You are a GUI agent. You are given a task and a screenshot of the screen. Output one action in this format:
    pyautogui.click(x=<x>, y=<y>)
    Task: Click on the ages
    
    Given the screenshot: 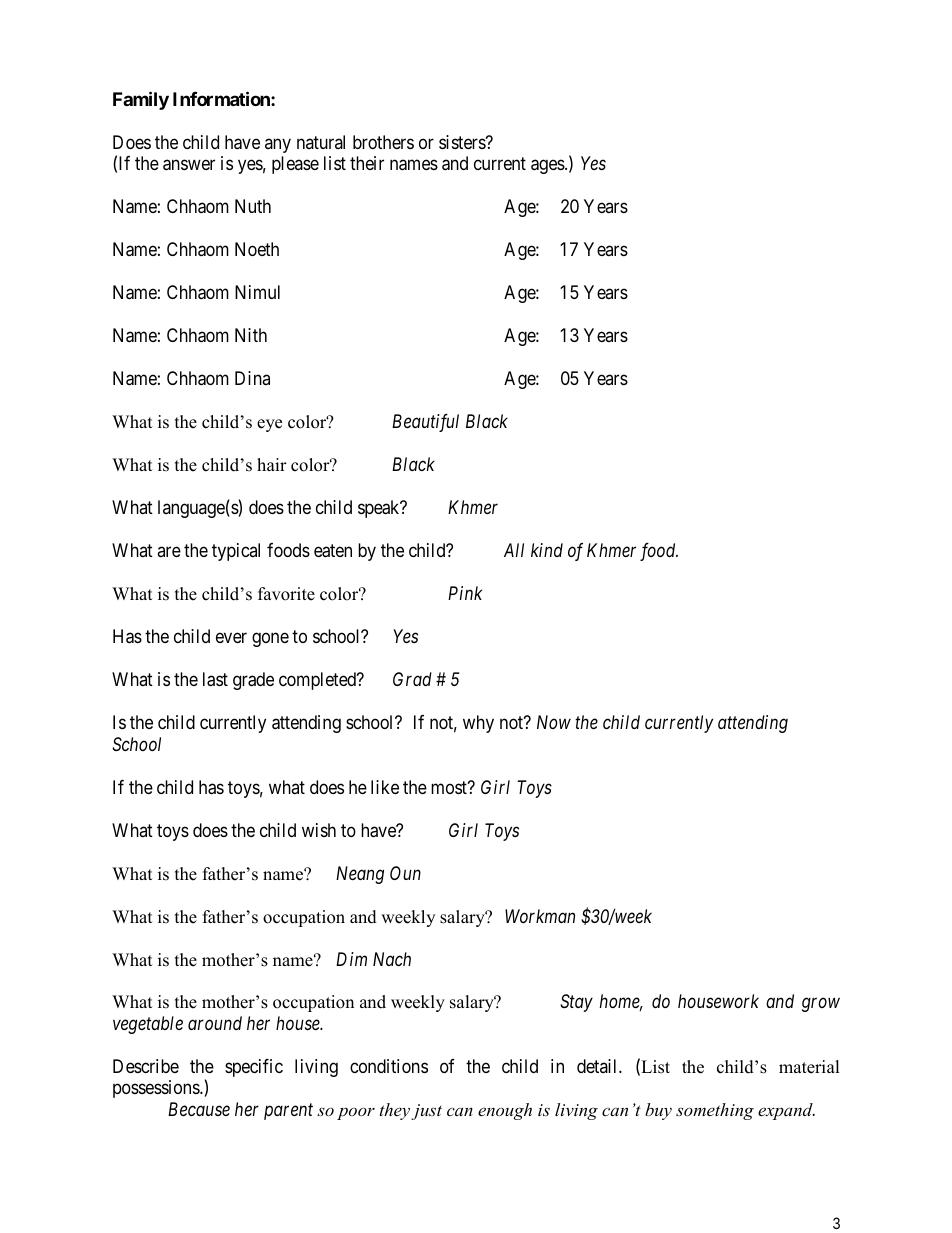 What is the action you would take?
    pyautogui.click(x=548, y=167)
